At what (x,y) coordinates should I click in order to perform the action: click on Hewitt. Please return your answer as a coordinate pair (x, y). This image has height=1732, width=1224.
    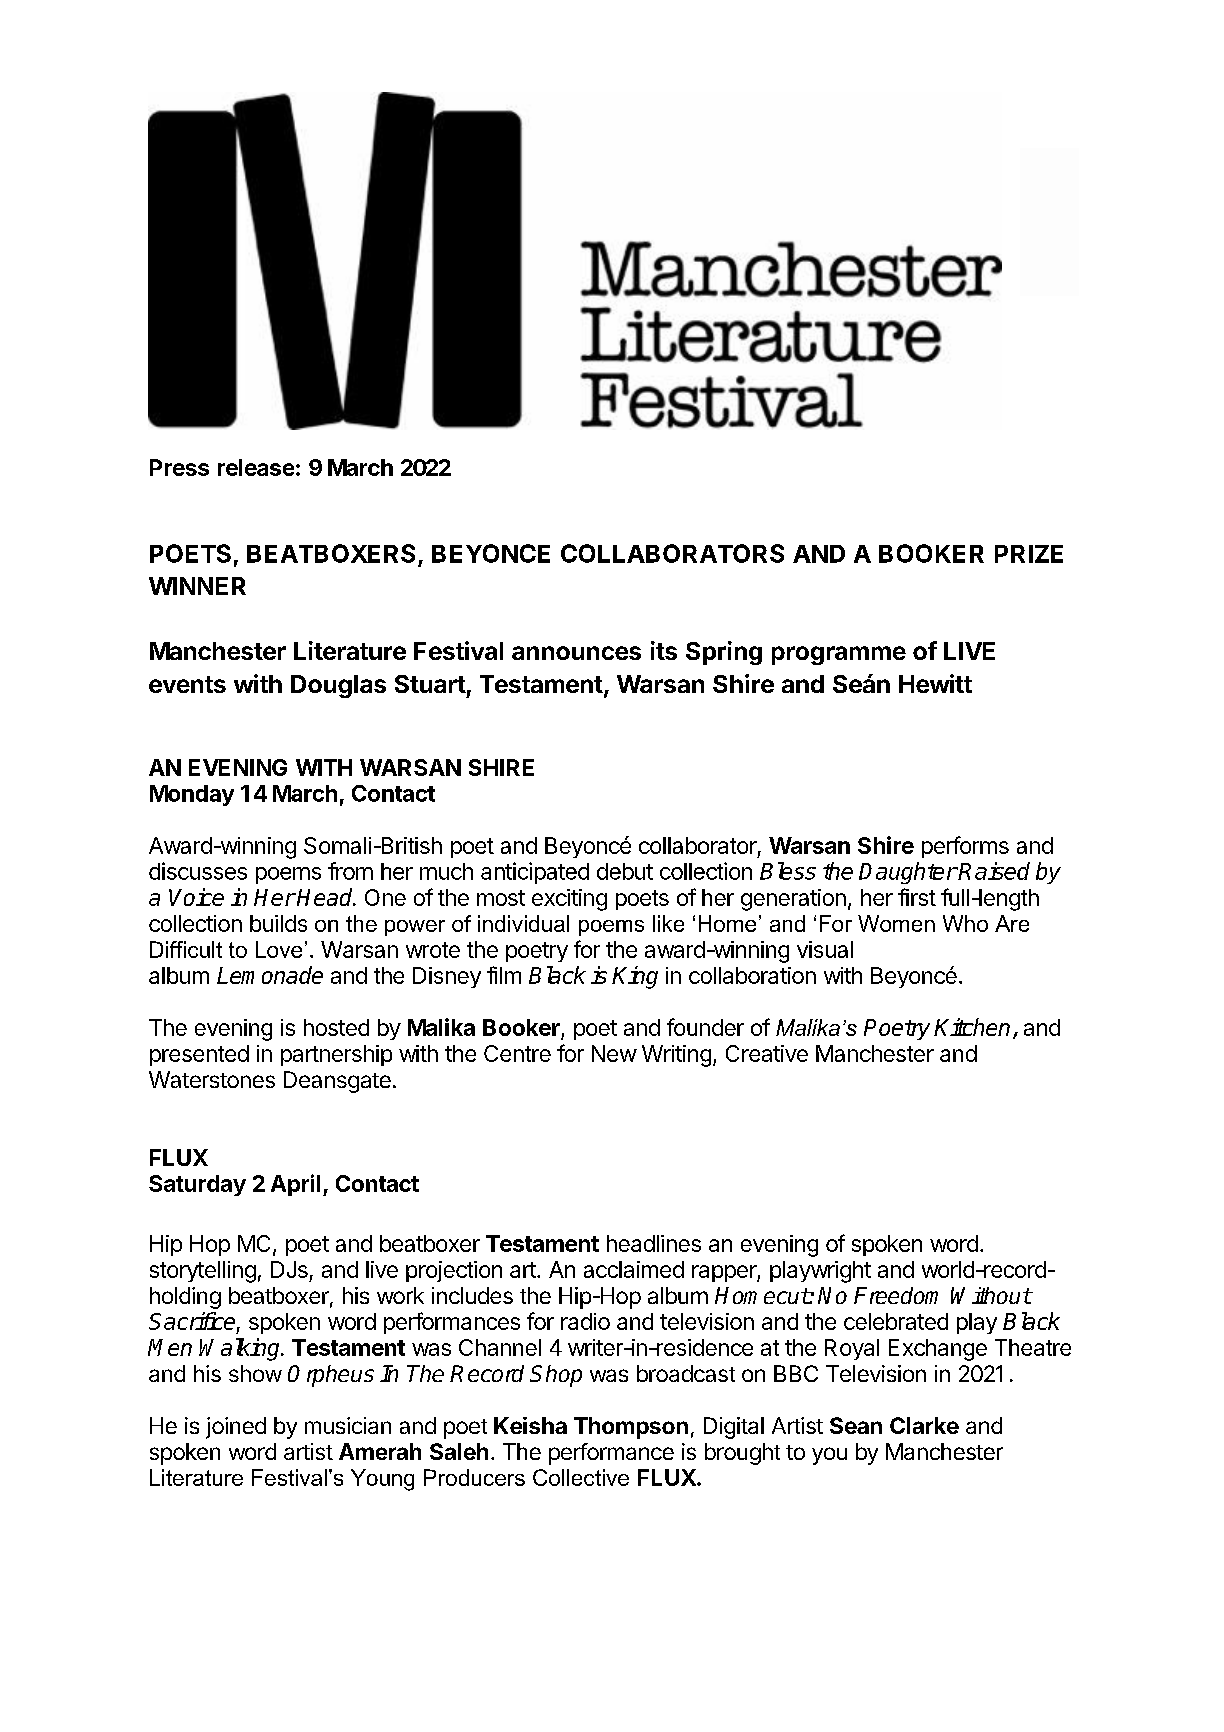
    Looking at the image, I should click on (935, 683).
